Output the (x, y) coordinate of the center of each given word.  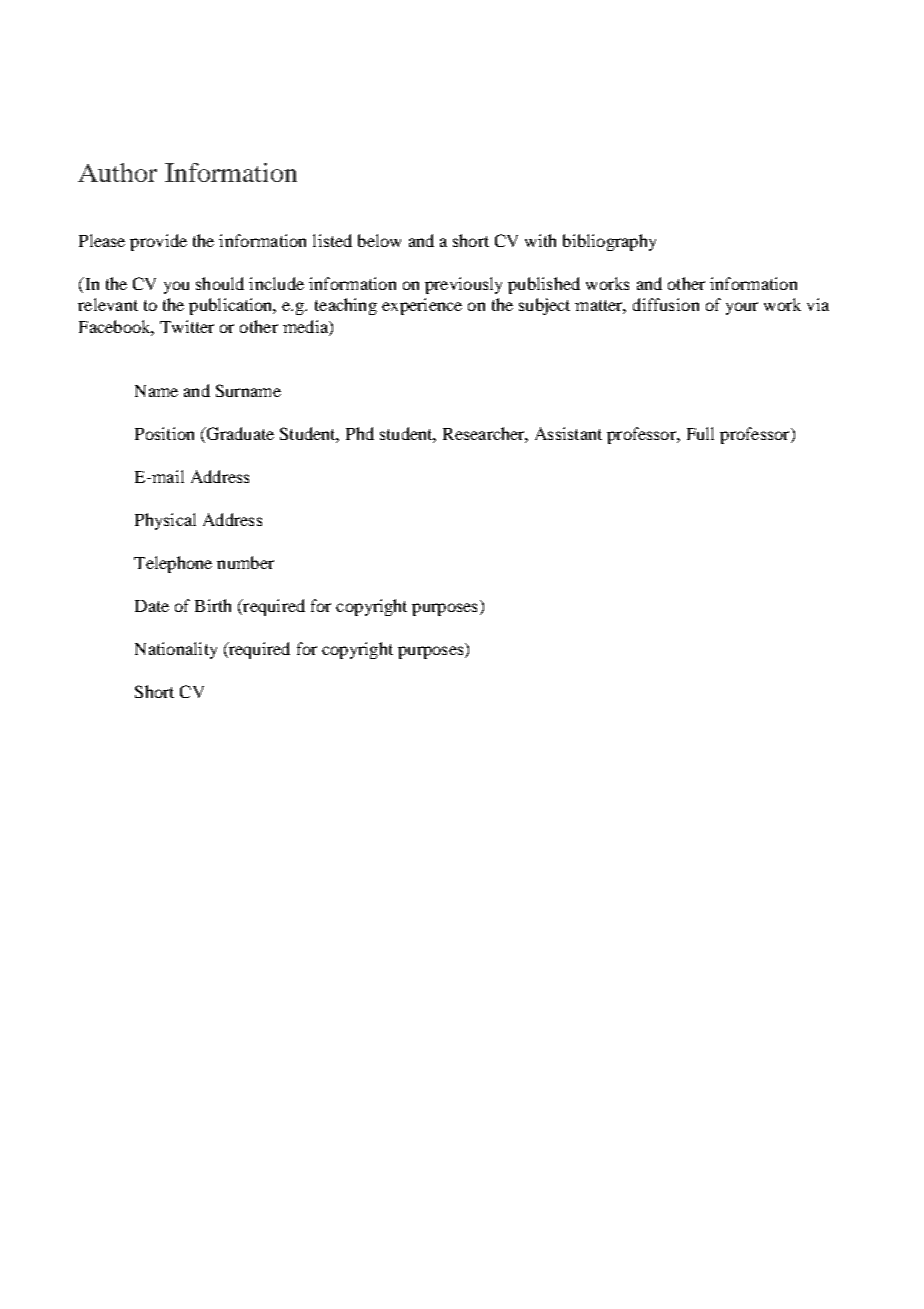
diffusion (666, 304)
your (742, 308)
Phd (360, 433)
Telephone (173, 564)
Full (700, 433)
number (245, 562)
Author (117, 172)
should (220, 283)
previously (463, 285)
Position (164, 433)
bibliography (609, 242)
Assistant (568, 433)
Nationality (176, 650)
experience (422, 306)
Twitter (187, 326)
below (379, 240)
